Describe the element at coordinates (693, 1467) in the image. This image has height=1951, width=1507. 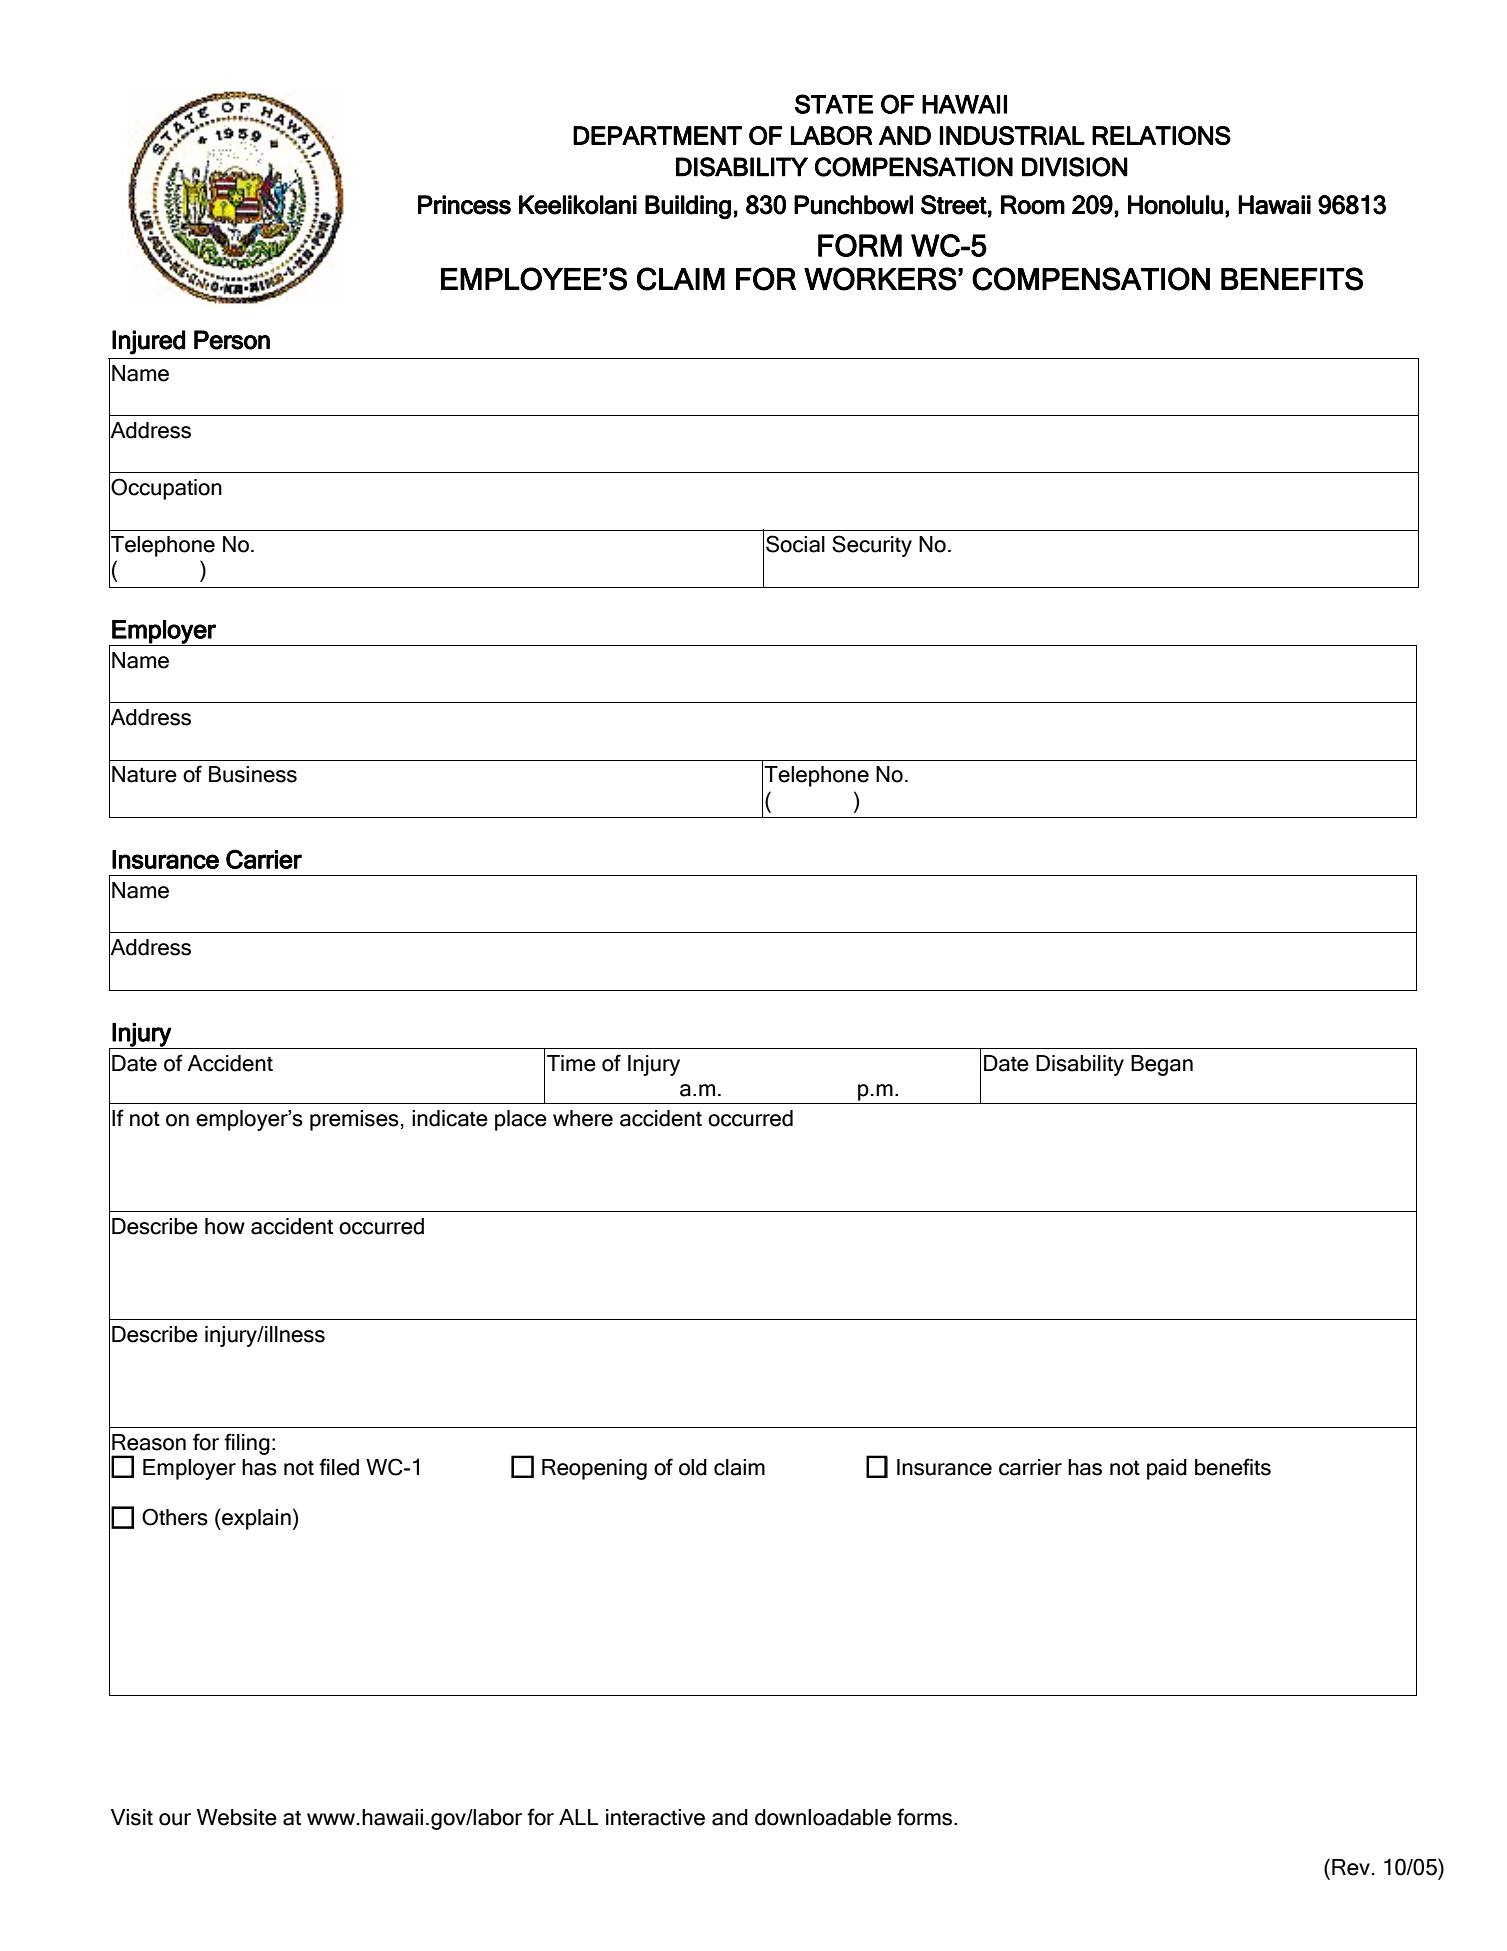
I see `old` at that location.
